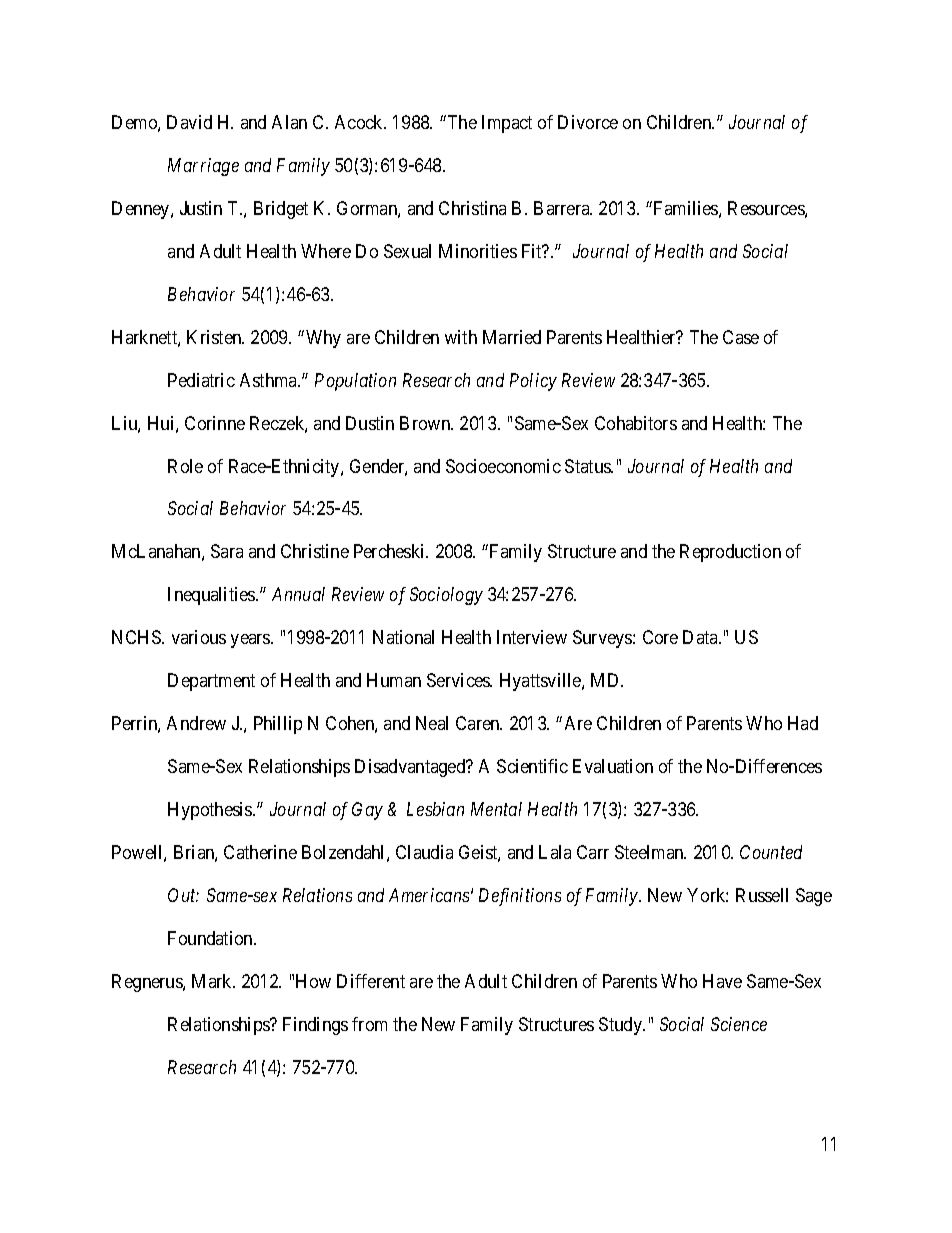 The width and height of the screenshot is (952, 1233). What do you see at coordinates (371, 981) in the screenshot?
I see `Different` at bounding box center [371, 981].
